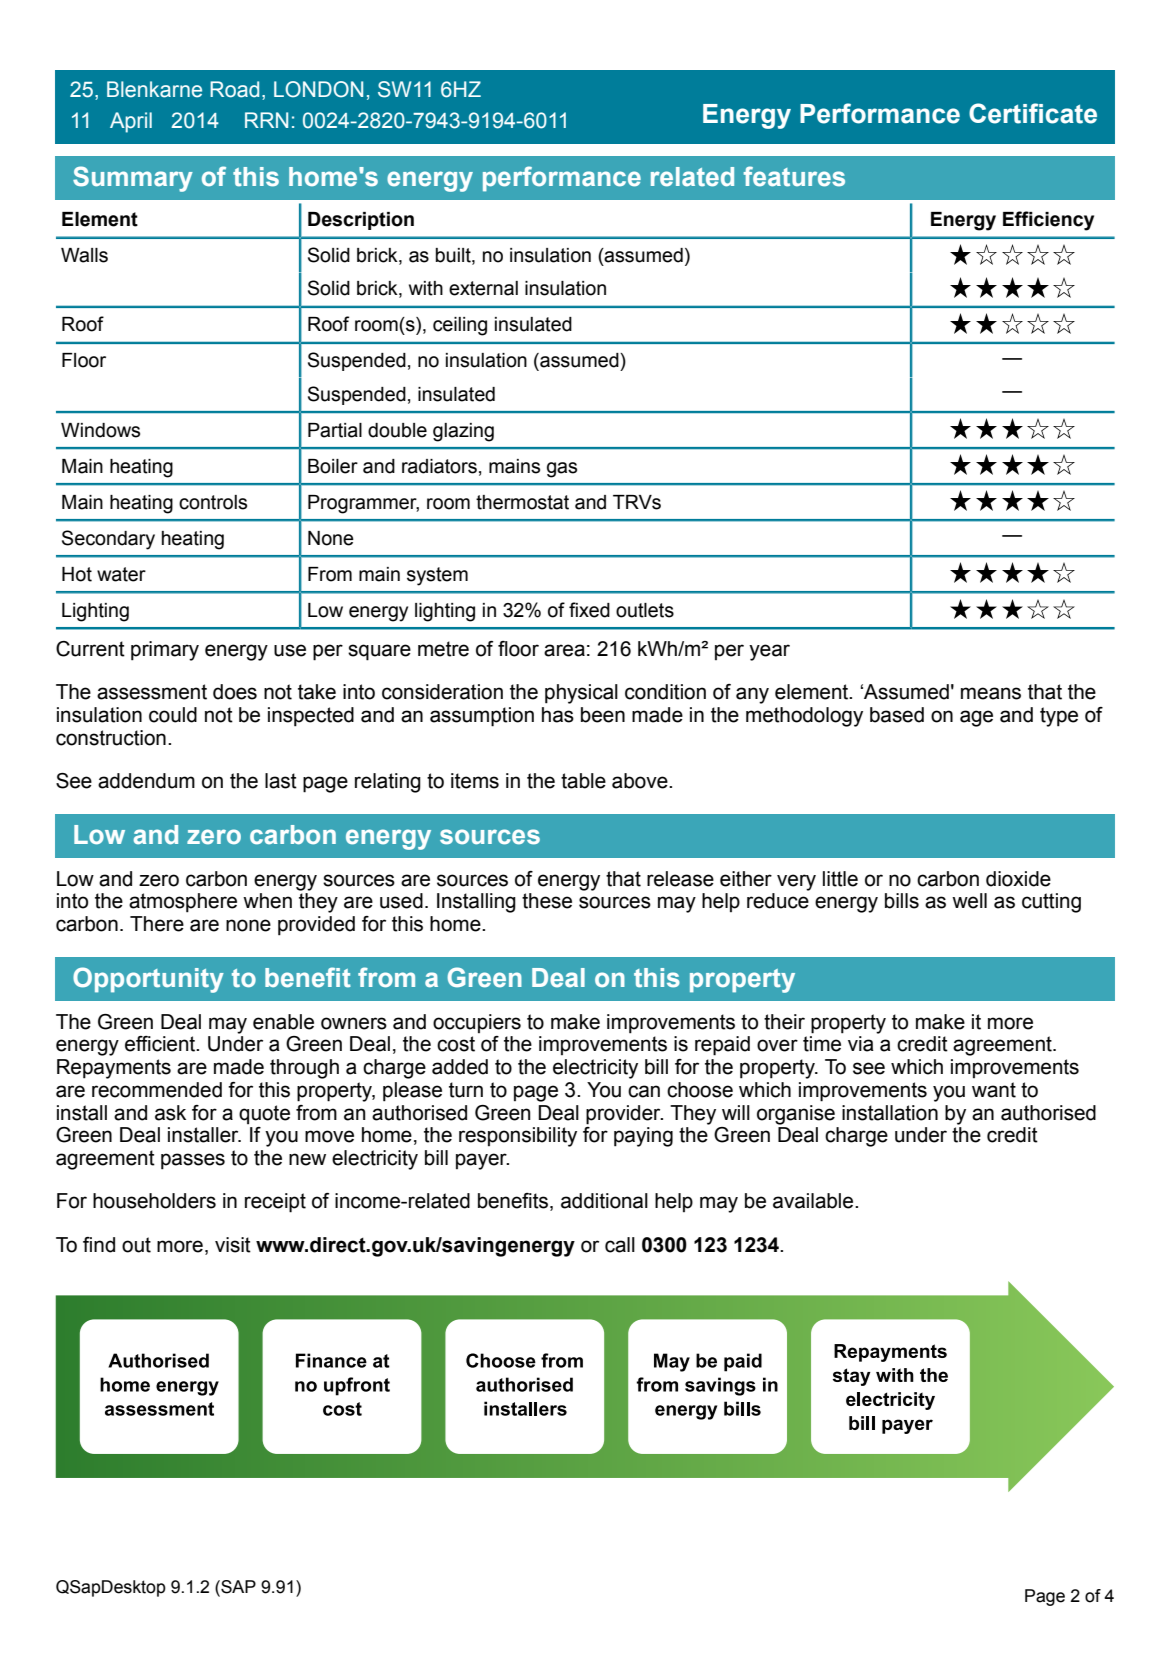 The image size is (1170, 1656). Describe the element at coordinates (583, 781) in the document. I see `table` at that location.
